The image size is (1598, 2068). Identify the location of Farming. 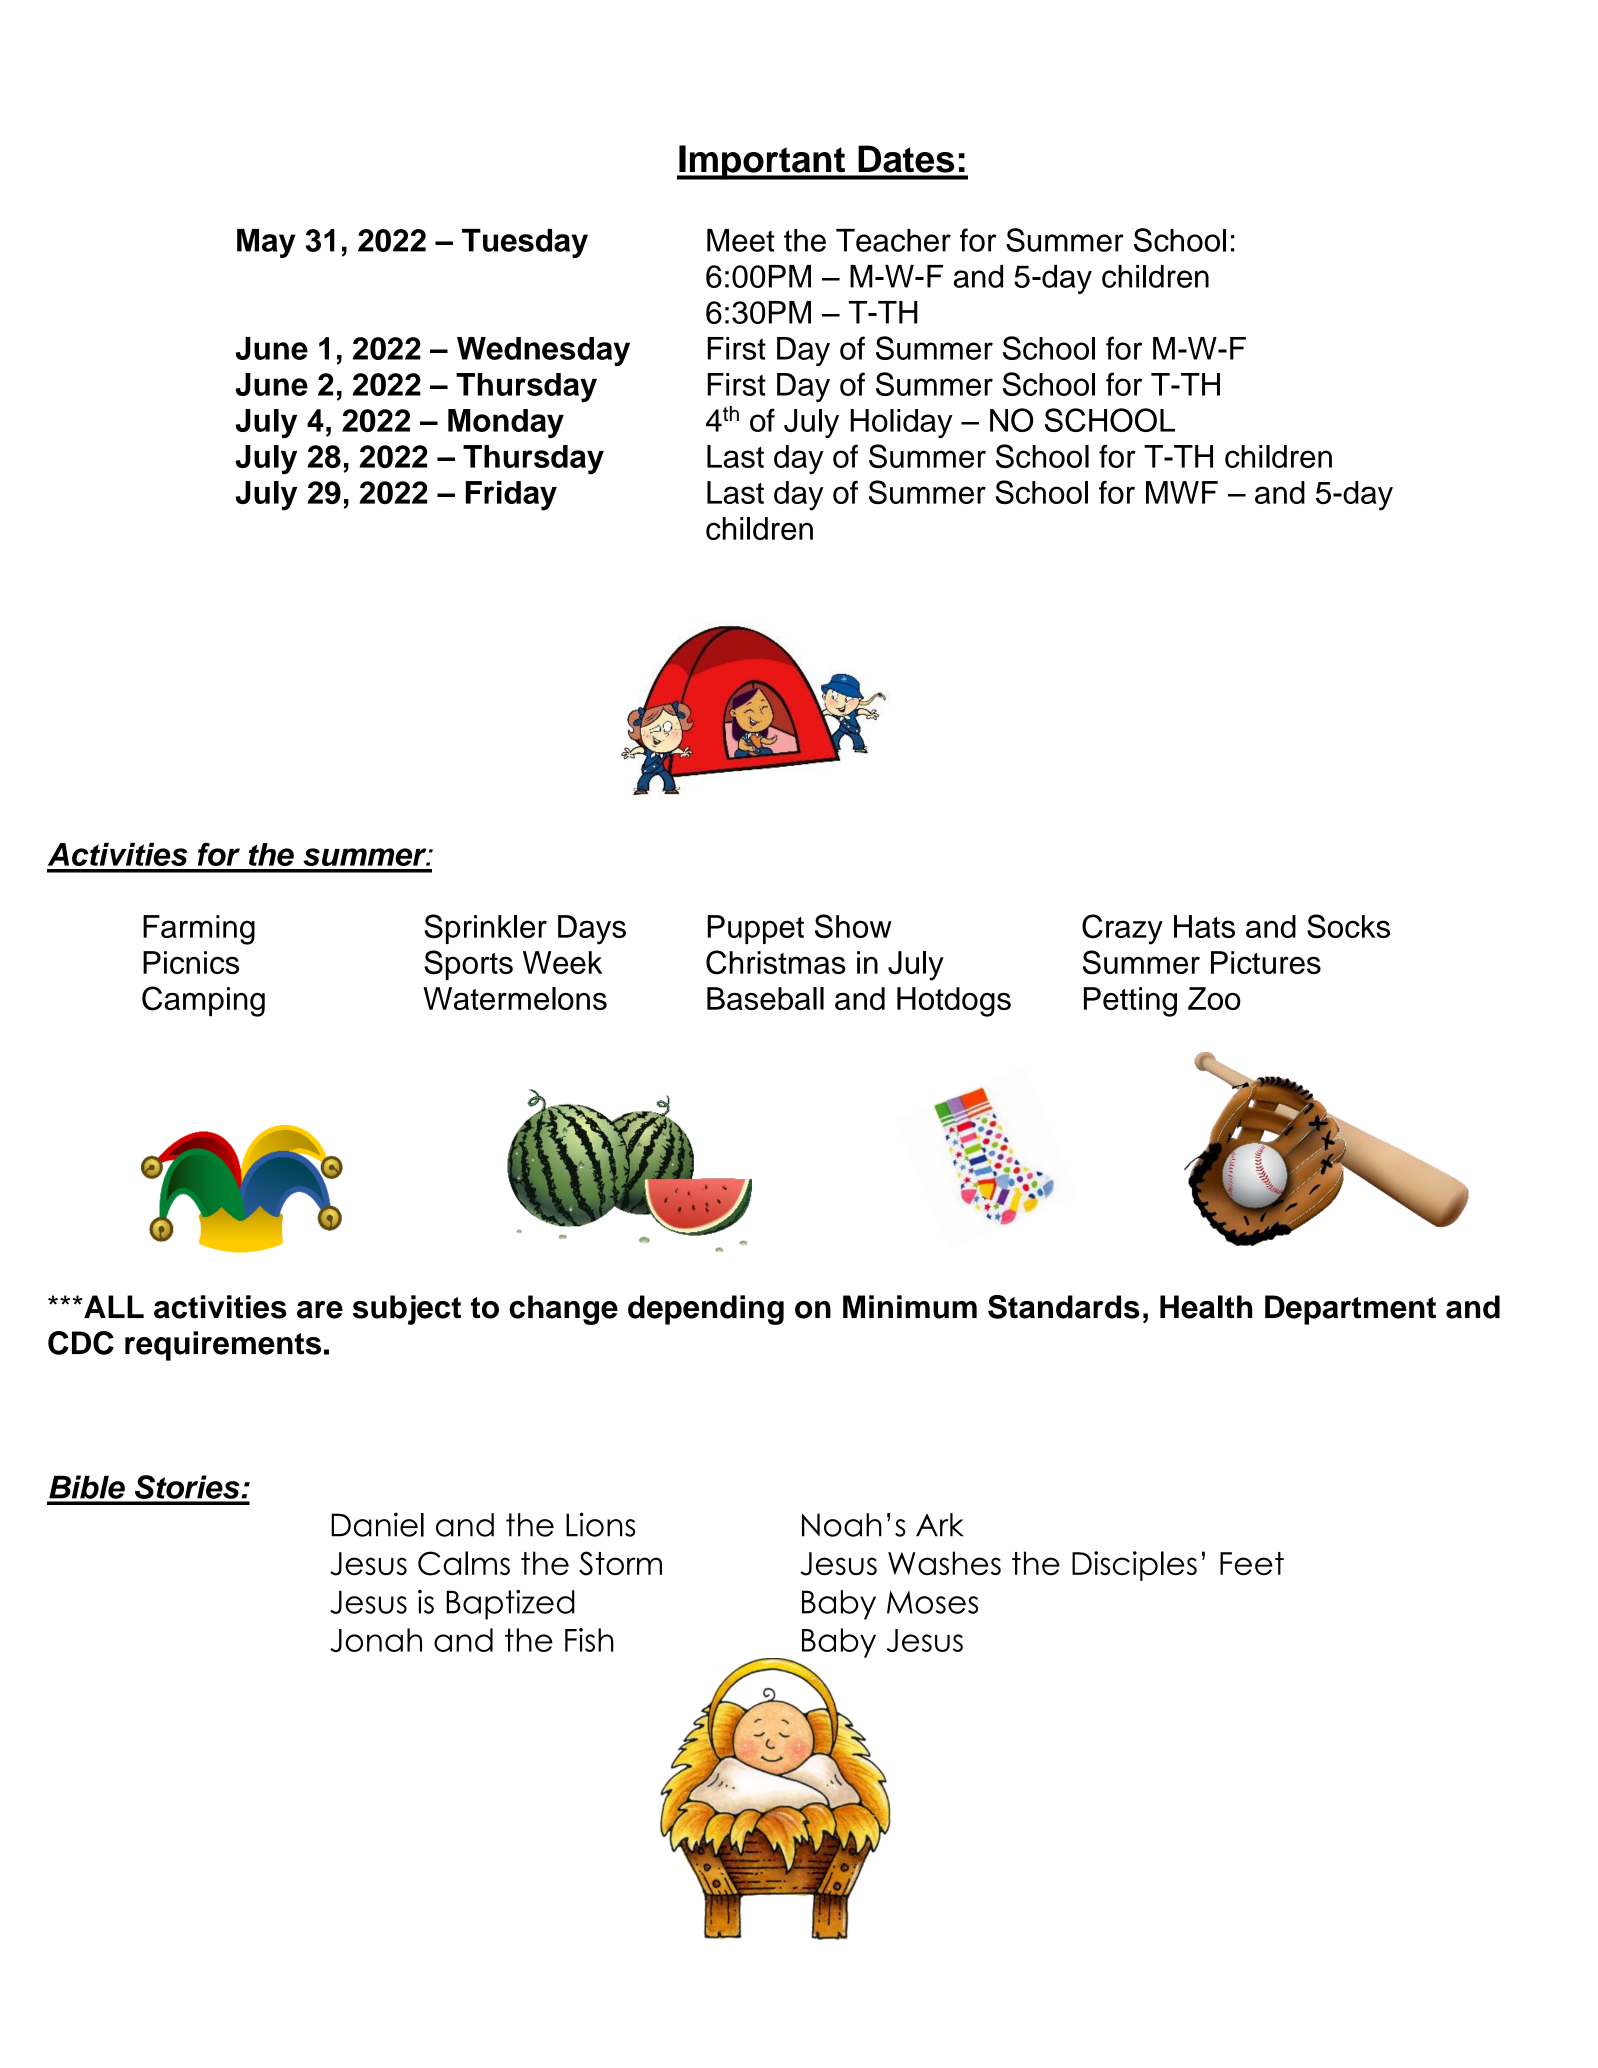
(199, 930).
